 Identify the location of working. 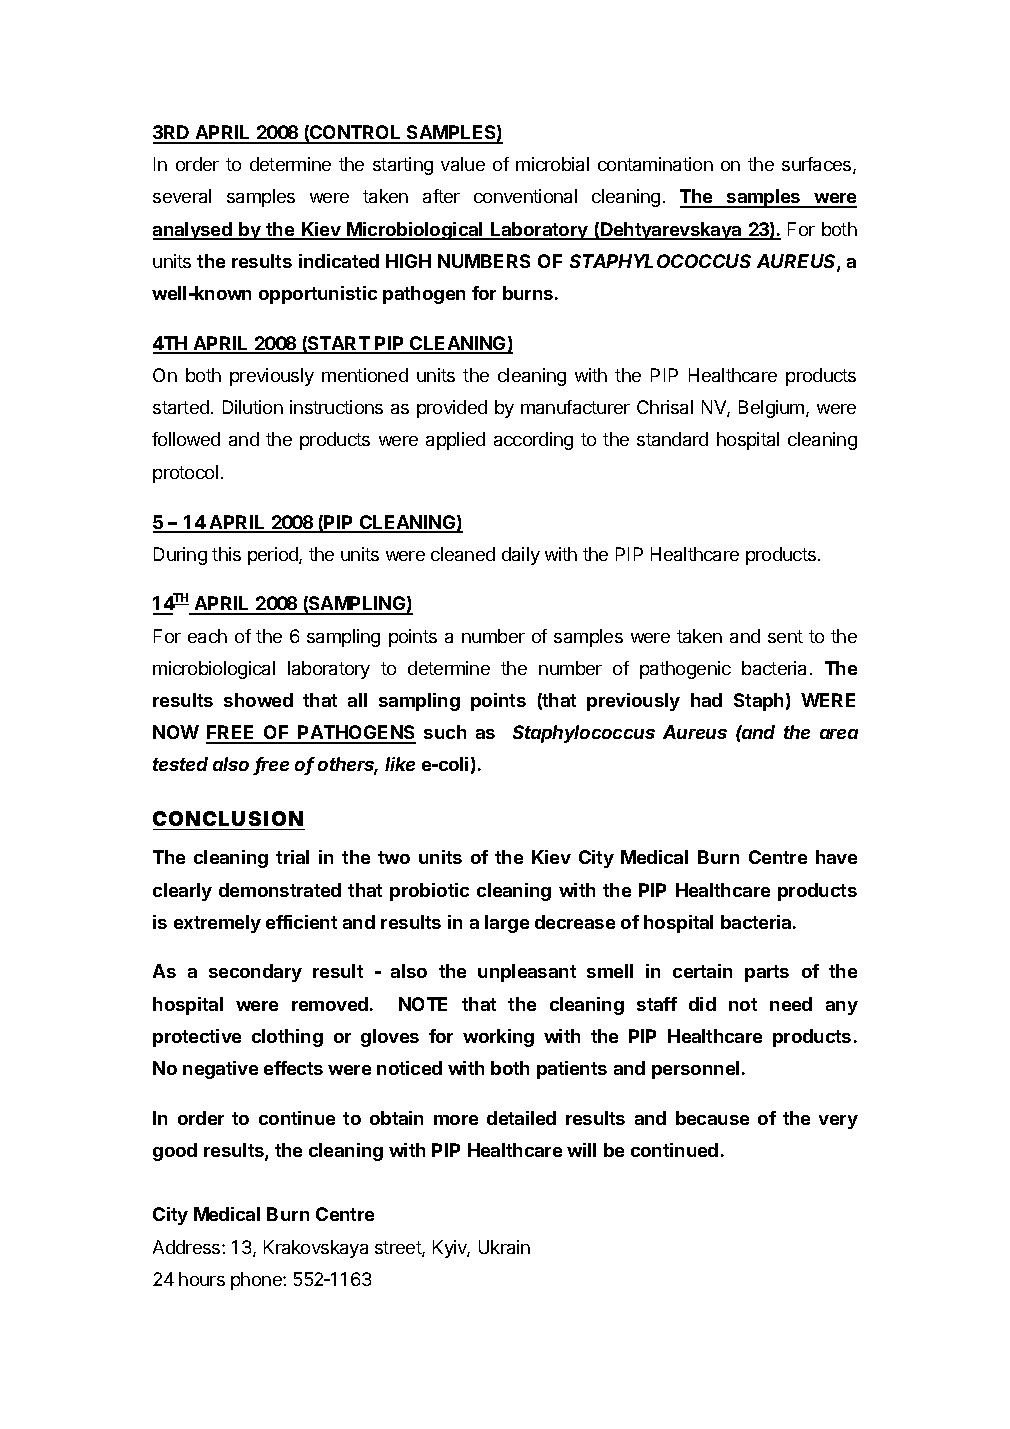
(498, 1038).
